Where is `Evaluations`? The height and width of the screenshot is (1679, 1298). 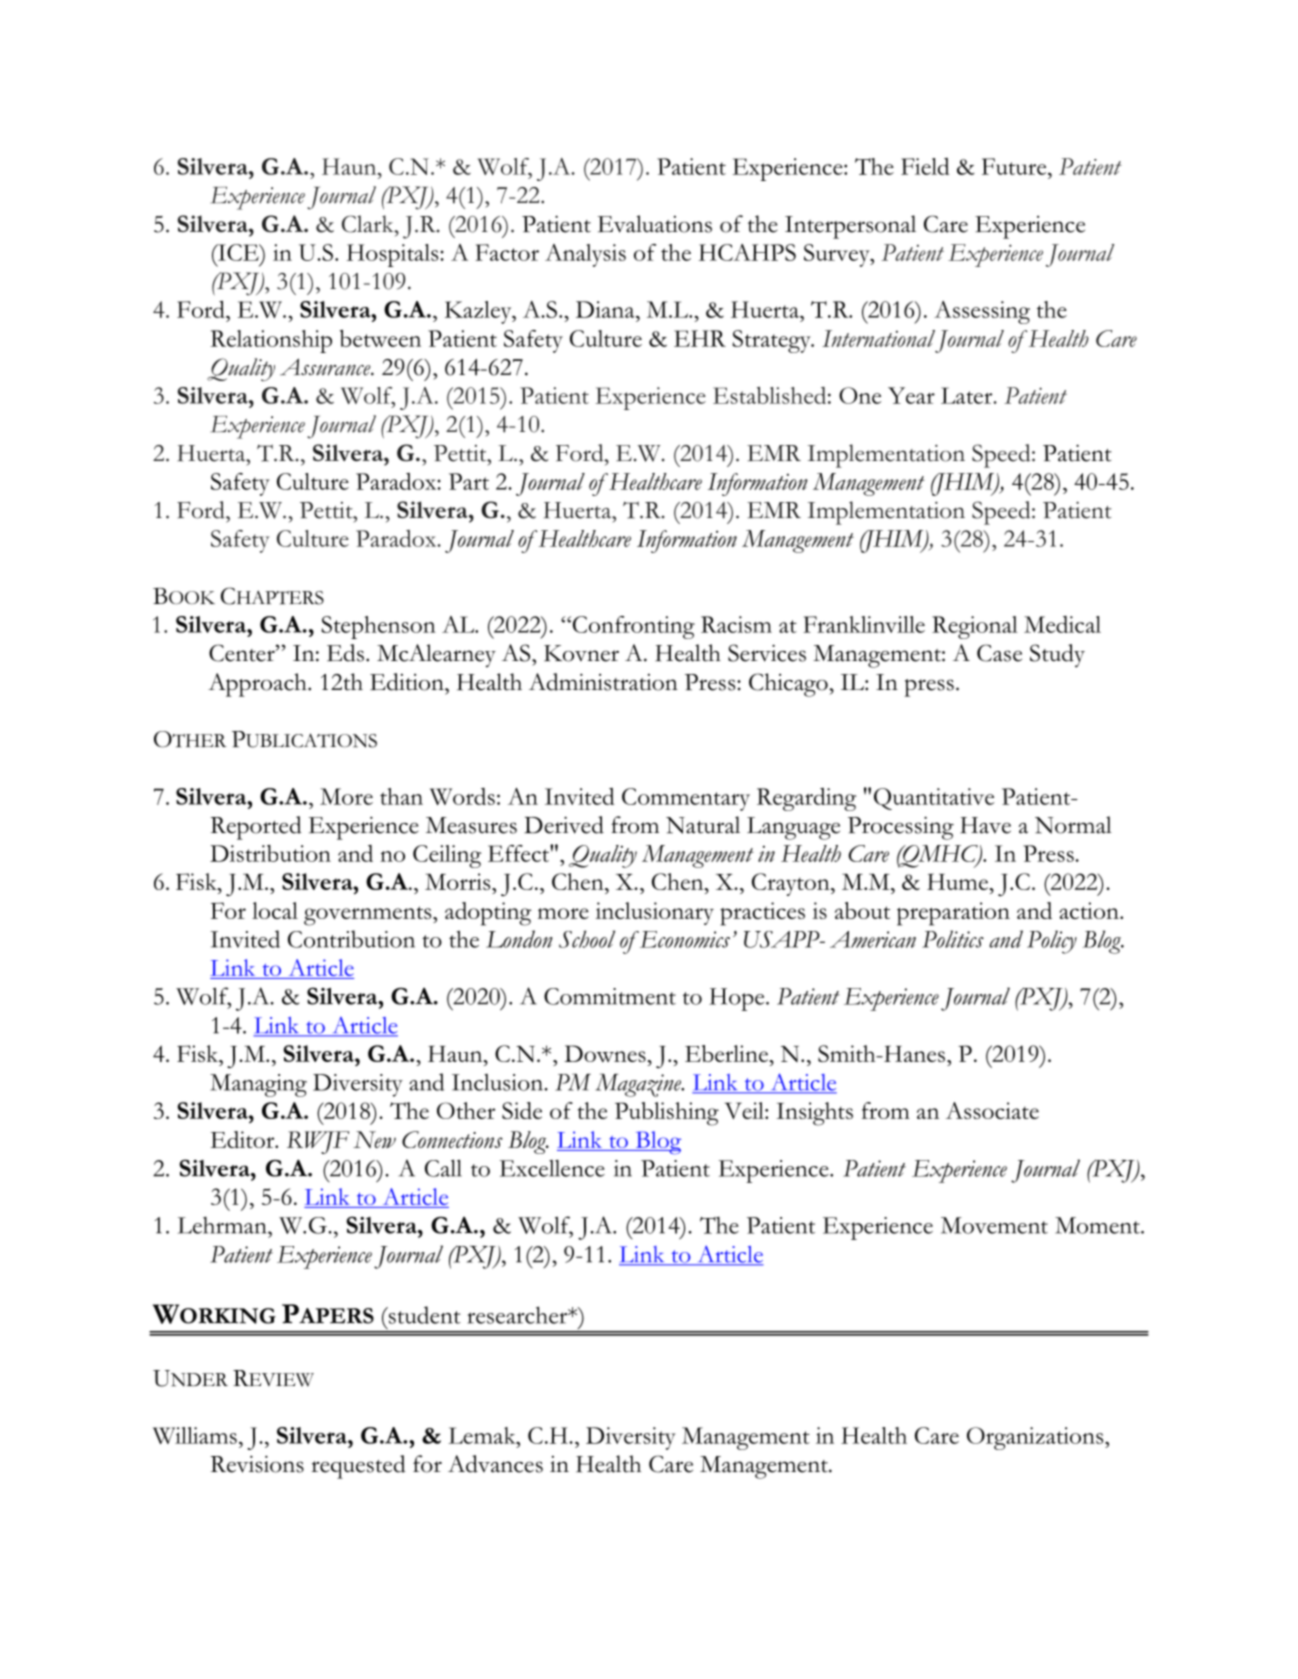 Evaluations is located at coordinates (655, 224).
